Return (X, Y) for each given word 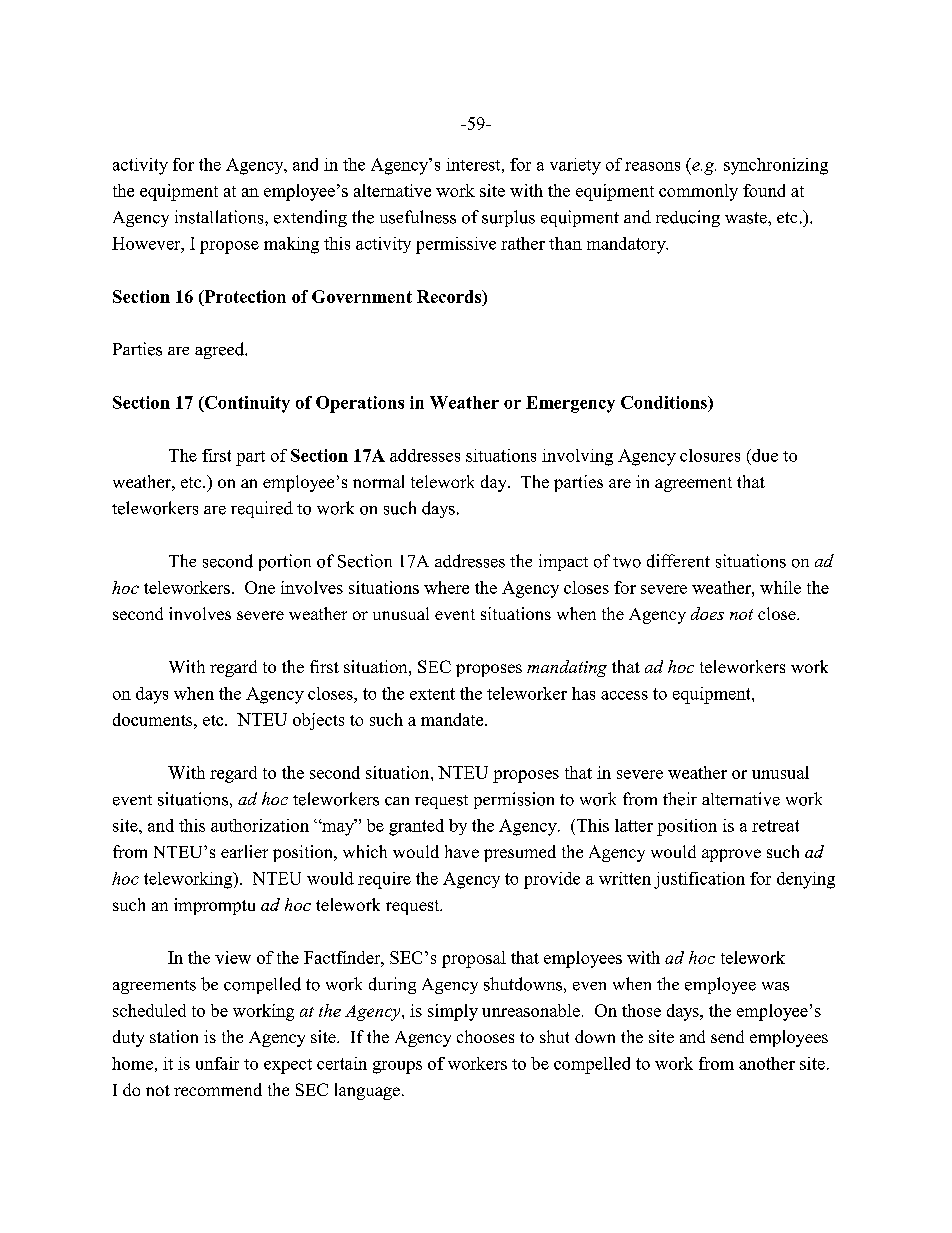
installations (220, 217)
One (260, 587)
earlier (244, 851)
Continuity (246, 404)
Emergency (570, 404)
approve (731, 855)
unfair (217, 1063)
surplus (508, 218)
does (707, 613)
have (462, 851)
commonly (698, 192)
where (446, 587)
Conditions (665, 402)
